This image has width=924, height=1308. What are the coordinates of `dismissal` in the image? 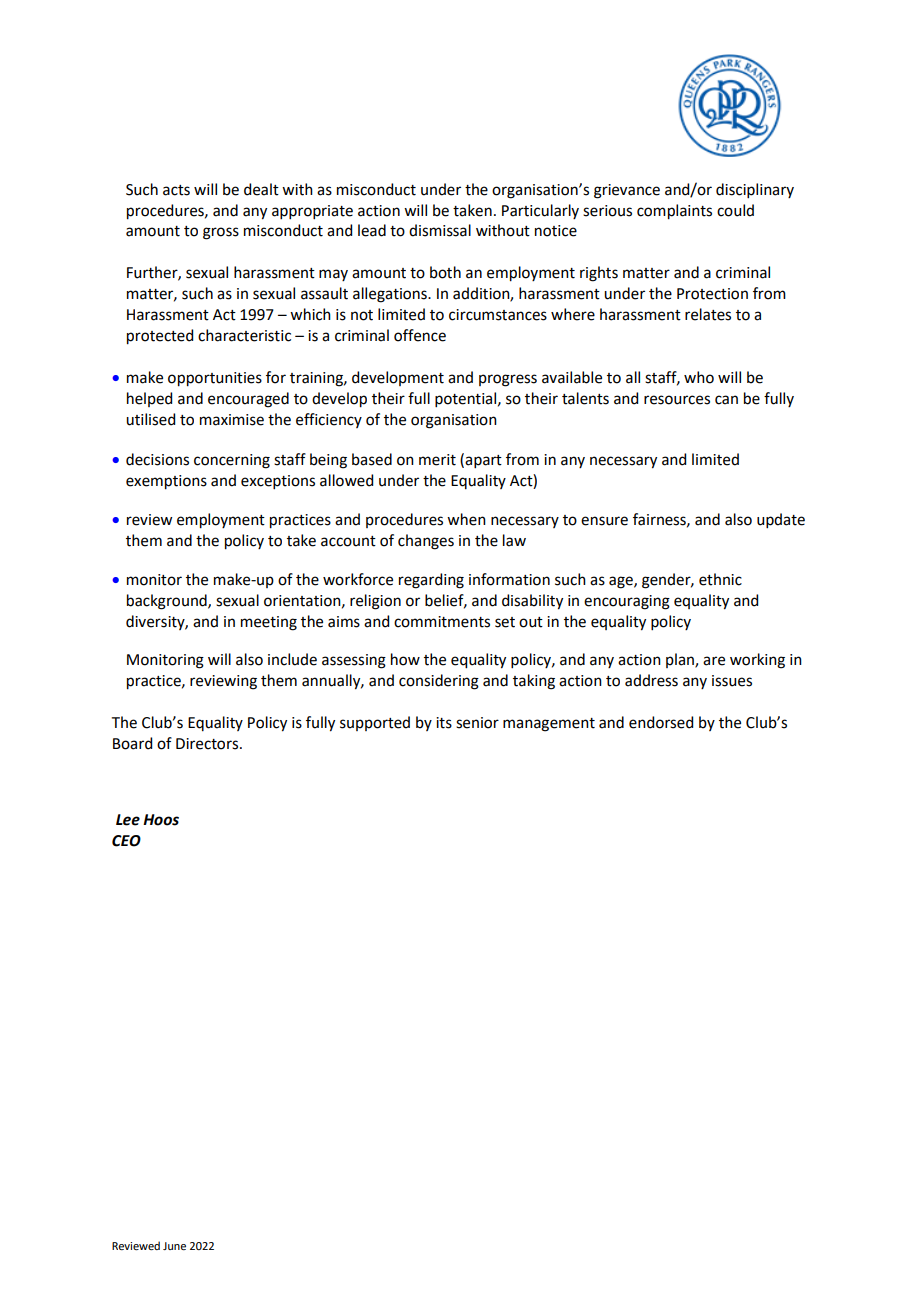 It's located at (440, 230).
